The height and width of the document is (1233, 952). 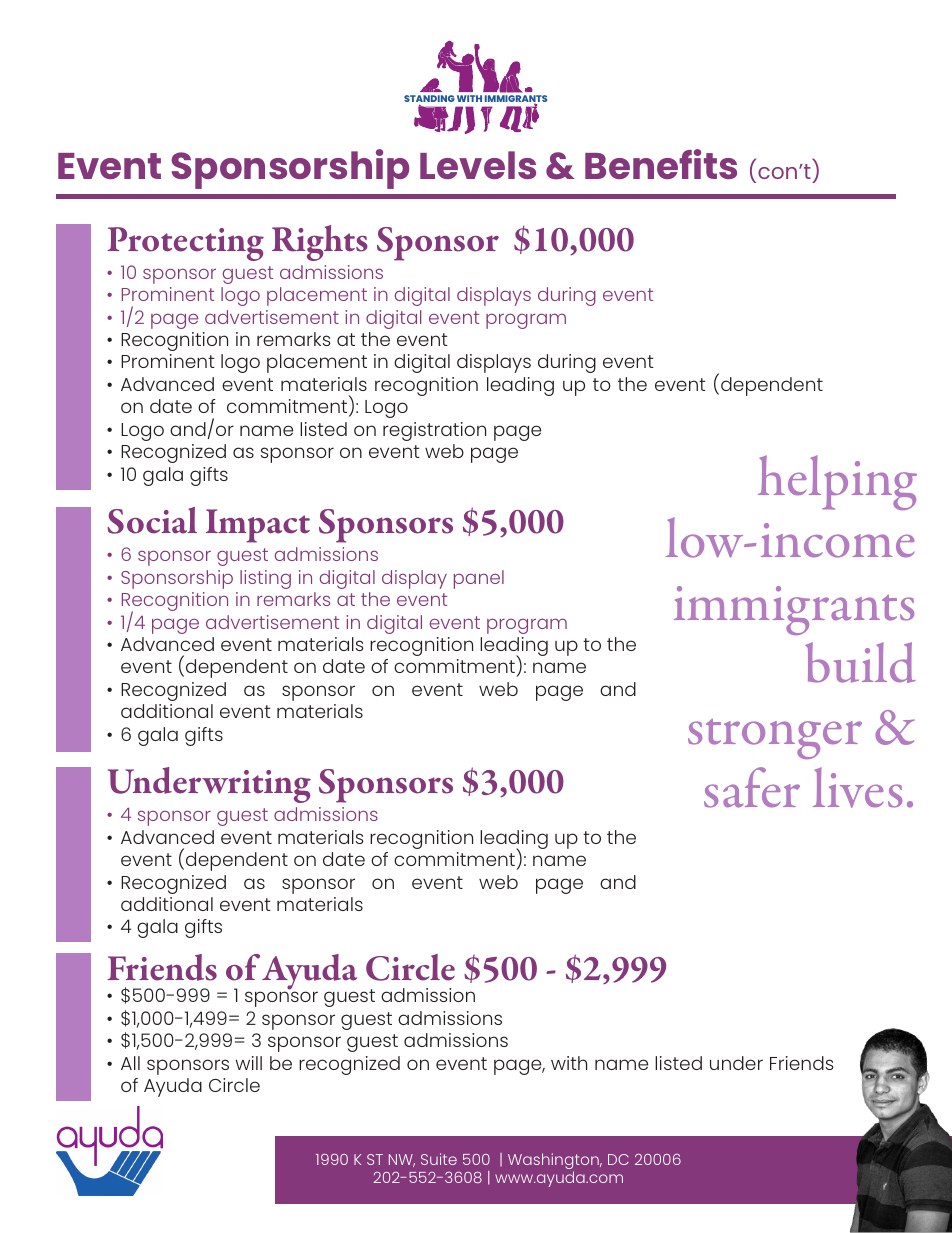 I want to click on helping, so click(x=837, y=482).
